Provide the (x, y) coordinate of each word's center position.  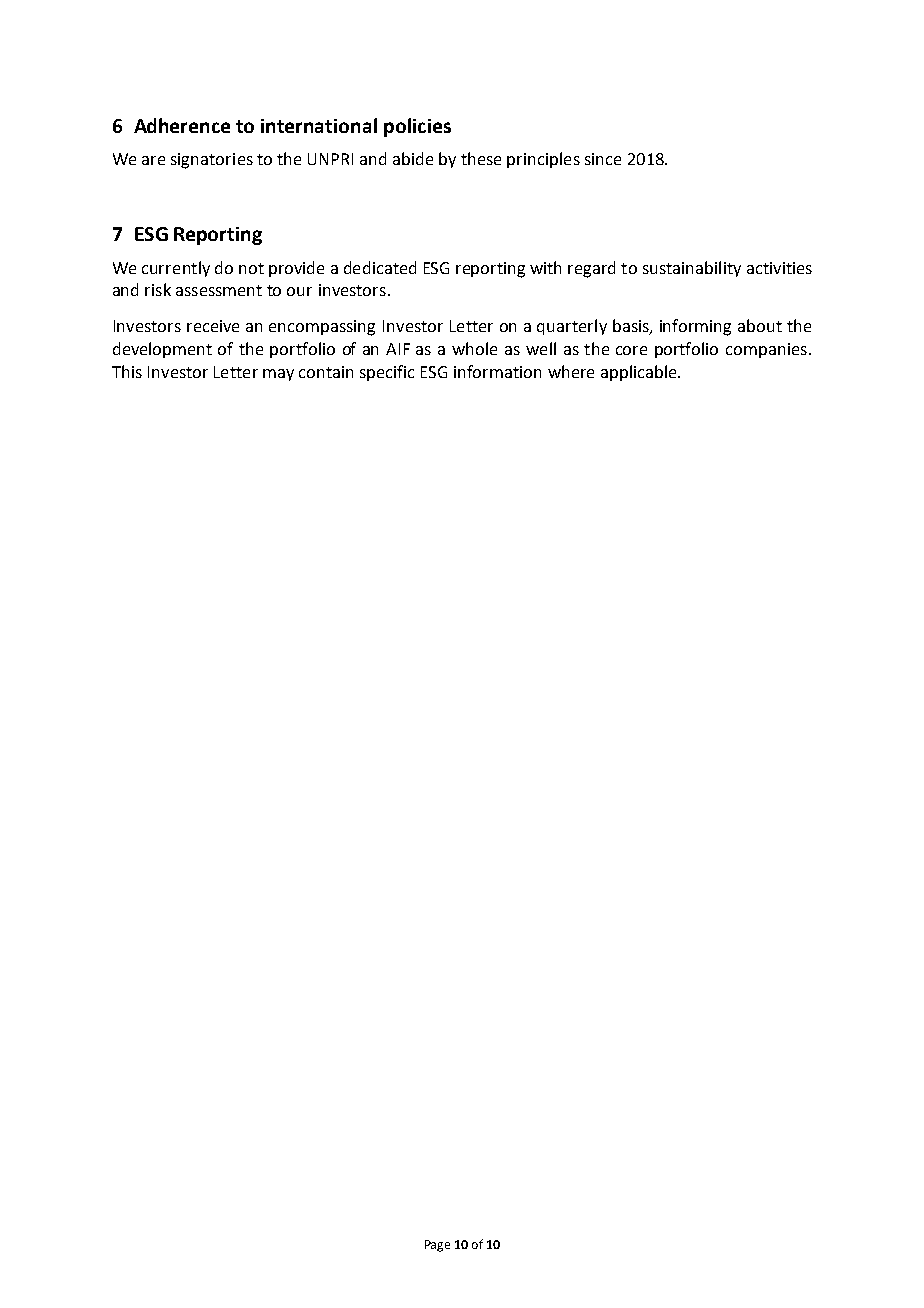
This (127, 371)
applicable (640, 373)
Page (437, 1246)
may (278, 375)
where (571, 371)
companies (766, 350)
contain (326, 372)
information (497, 371)
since (603, 159)
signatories (212, 161)
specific (387, 373)
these (481, 158)
